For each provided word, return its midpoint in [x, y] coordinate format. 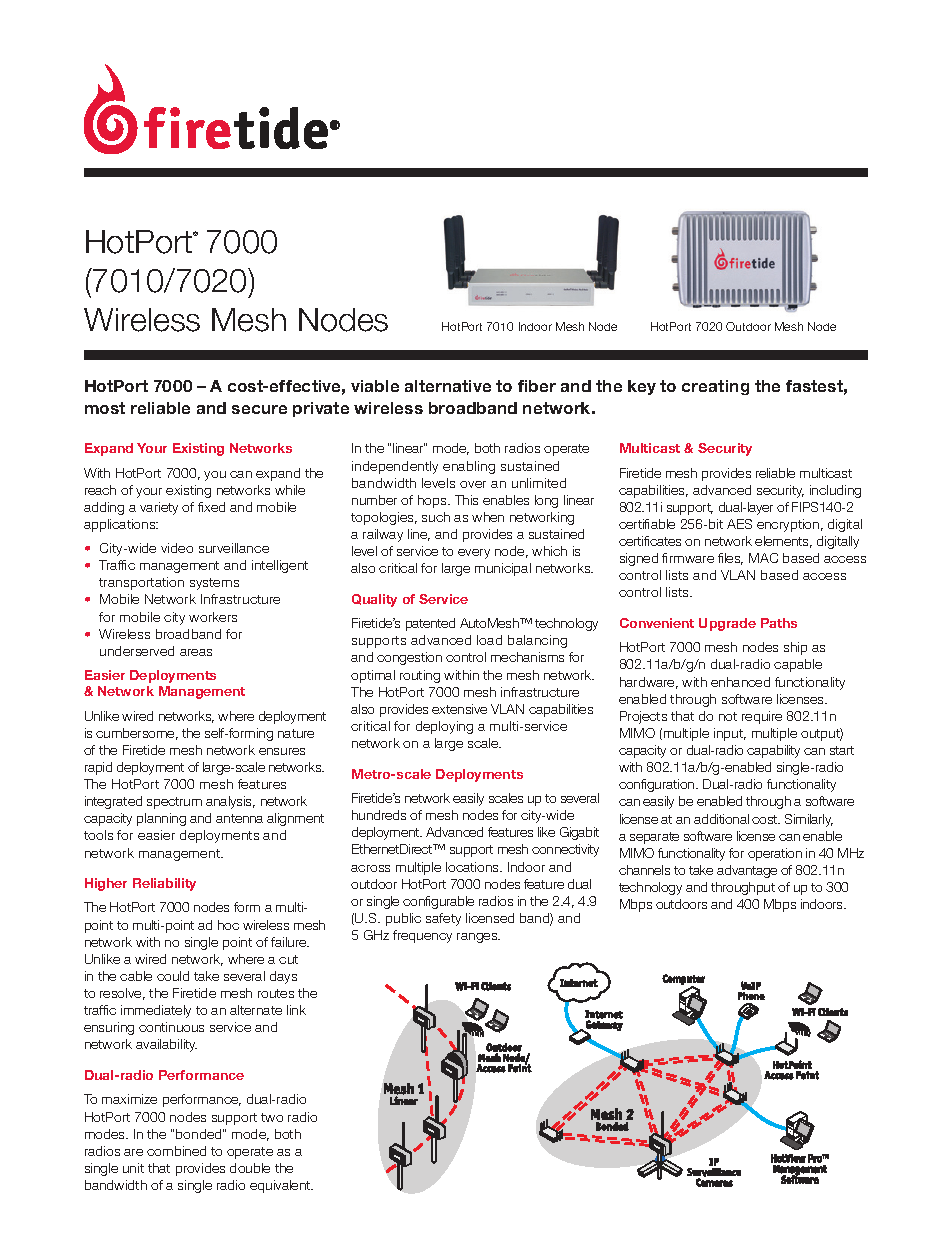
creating [715, 387]
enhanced [740, 682]
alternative [448, 386]
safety [443, 919]
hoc [228, 925]
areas [196, 652]
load [489, 640]
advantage [747, 871]
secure [259, 409]
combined [176, 1151]
